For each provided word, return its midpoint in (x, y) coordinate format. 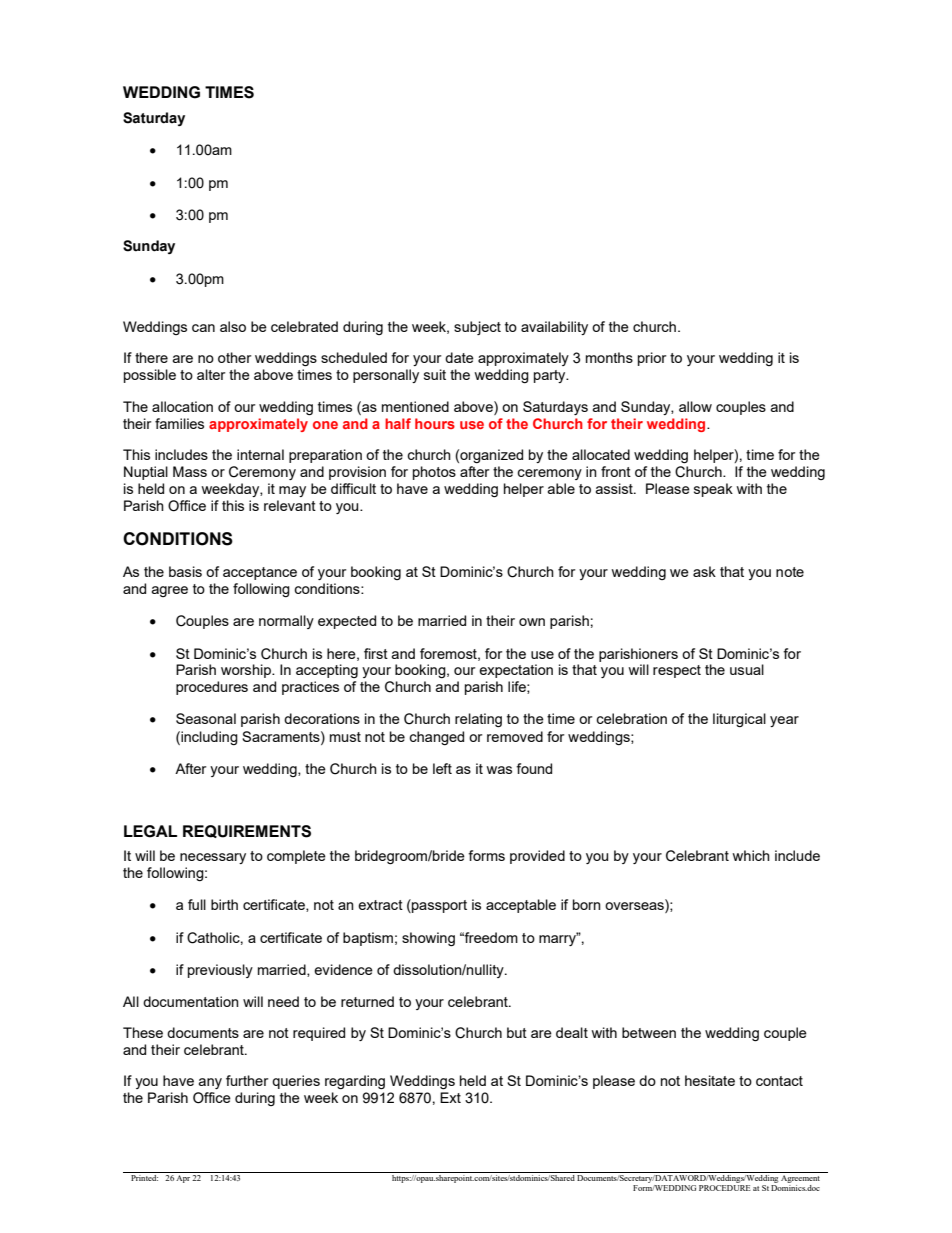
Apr (183, 1177)
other (234, 357)
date (459, 357)
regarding (355, 1082)
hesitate (710, 1080)
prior (652, 359)
